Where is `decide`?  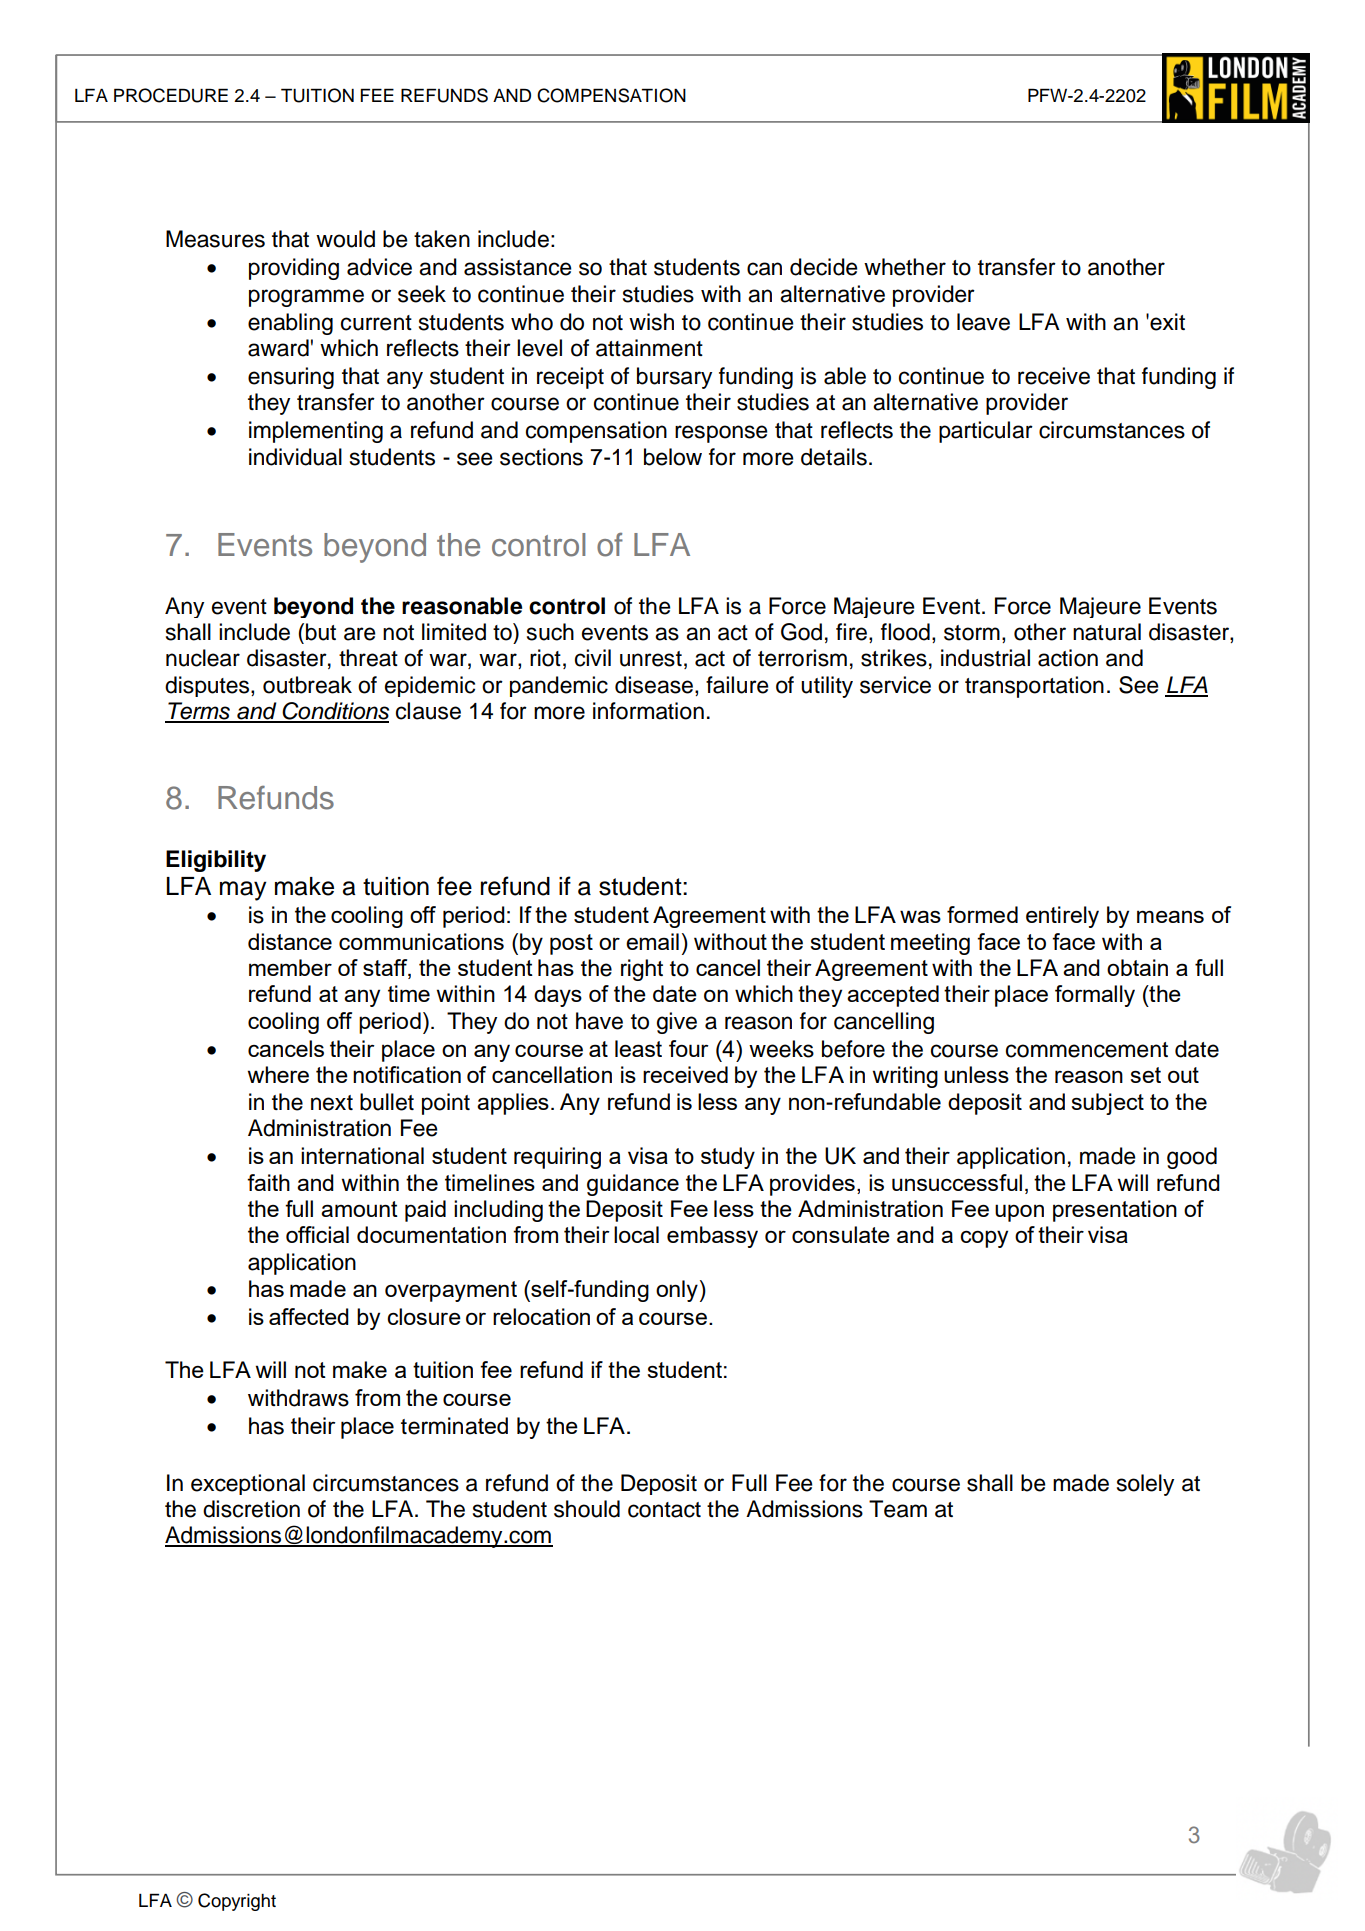
decide is located at coordinates (824, 267).
